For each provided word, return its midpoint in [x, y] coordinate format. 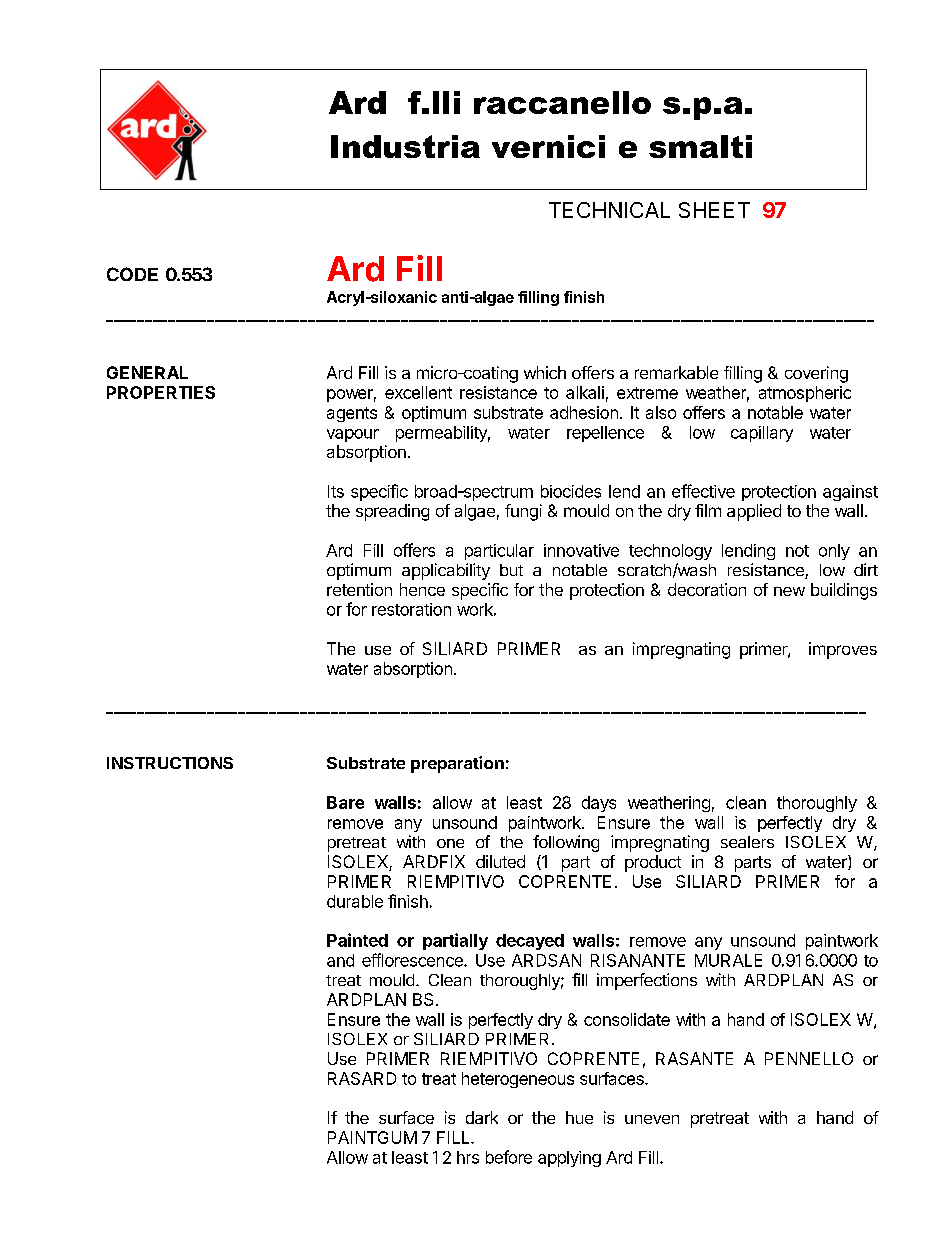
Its [336, 491]
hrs [468, 1157]
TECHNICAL [609, 210]
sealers [747, 842]
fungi [523, 512]
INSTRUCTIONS [170, 763]
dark [482, 1117]
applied [754, 512]
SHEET [714, 210]
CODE [132, 274]
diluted [500, 861]
